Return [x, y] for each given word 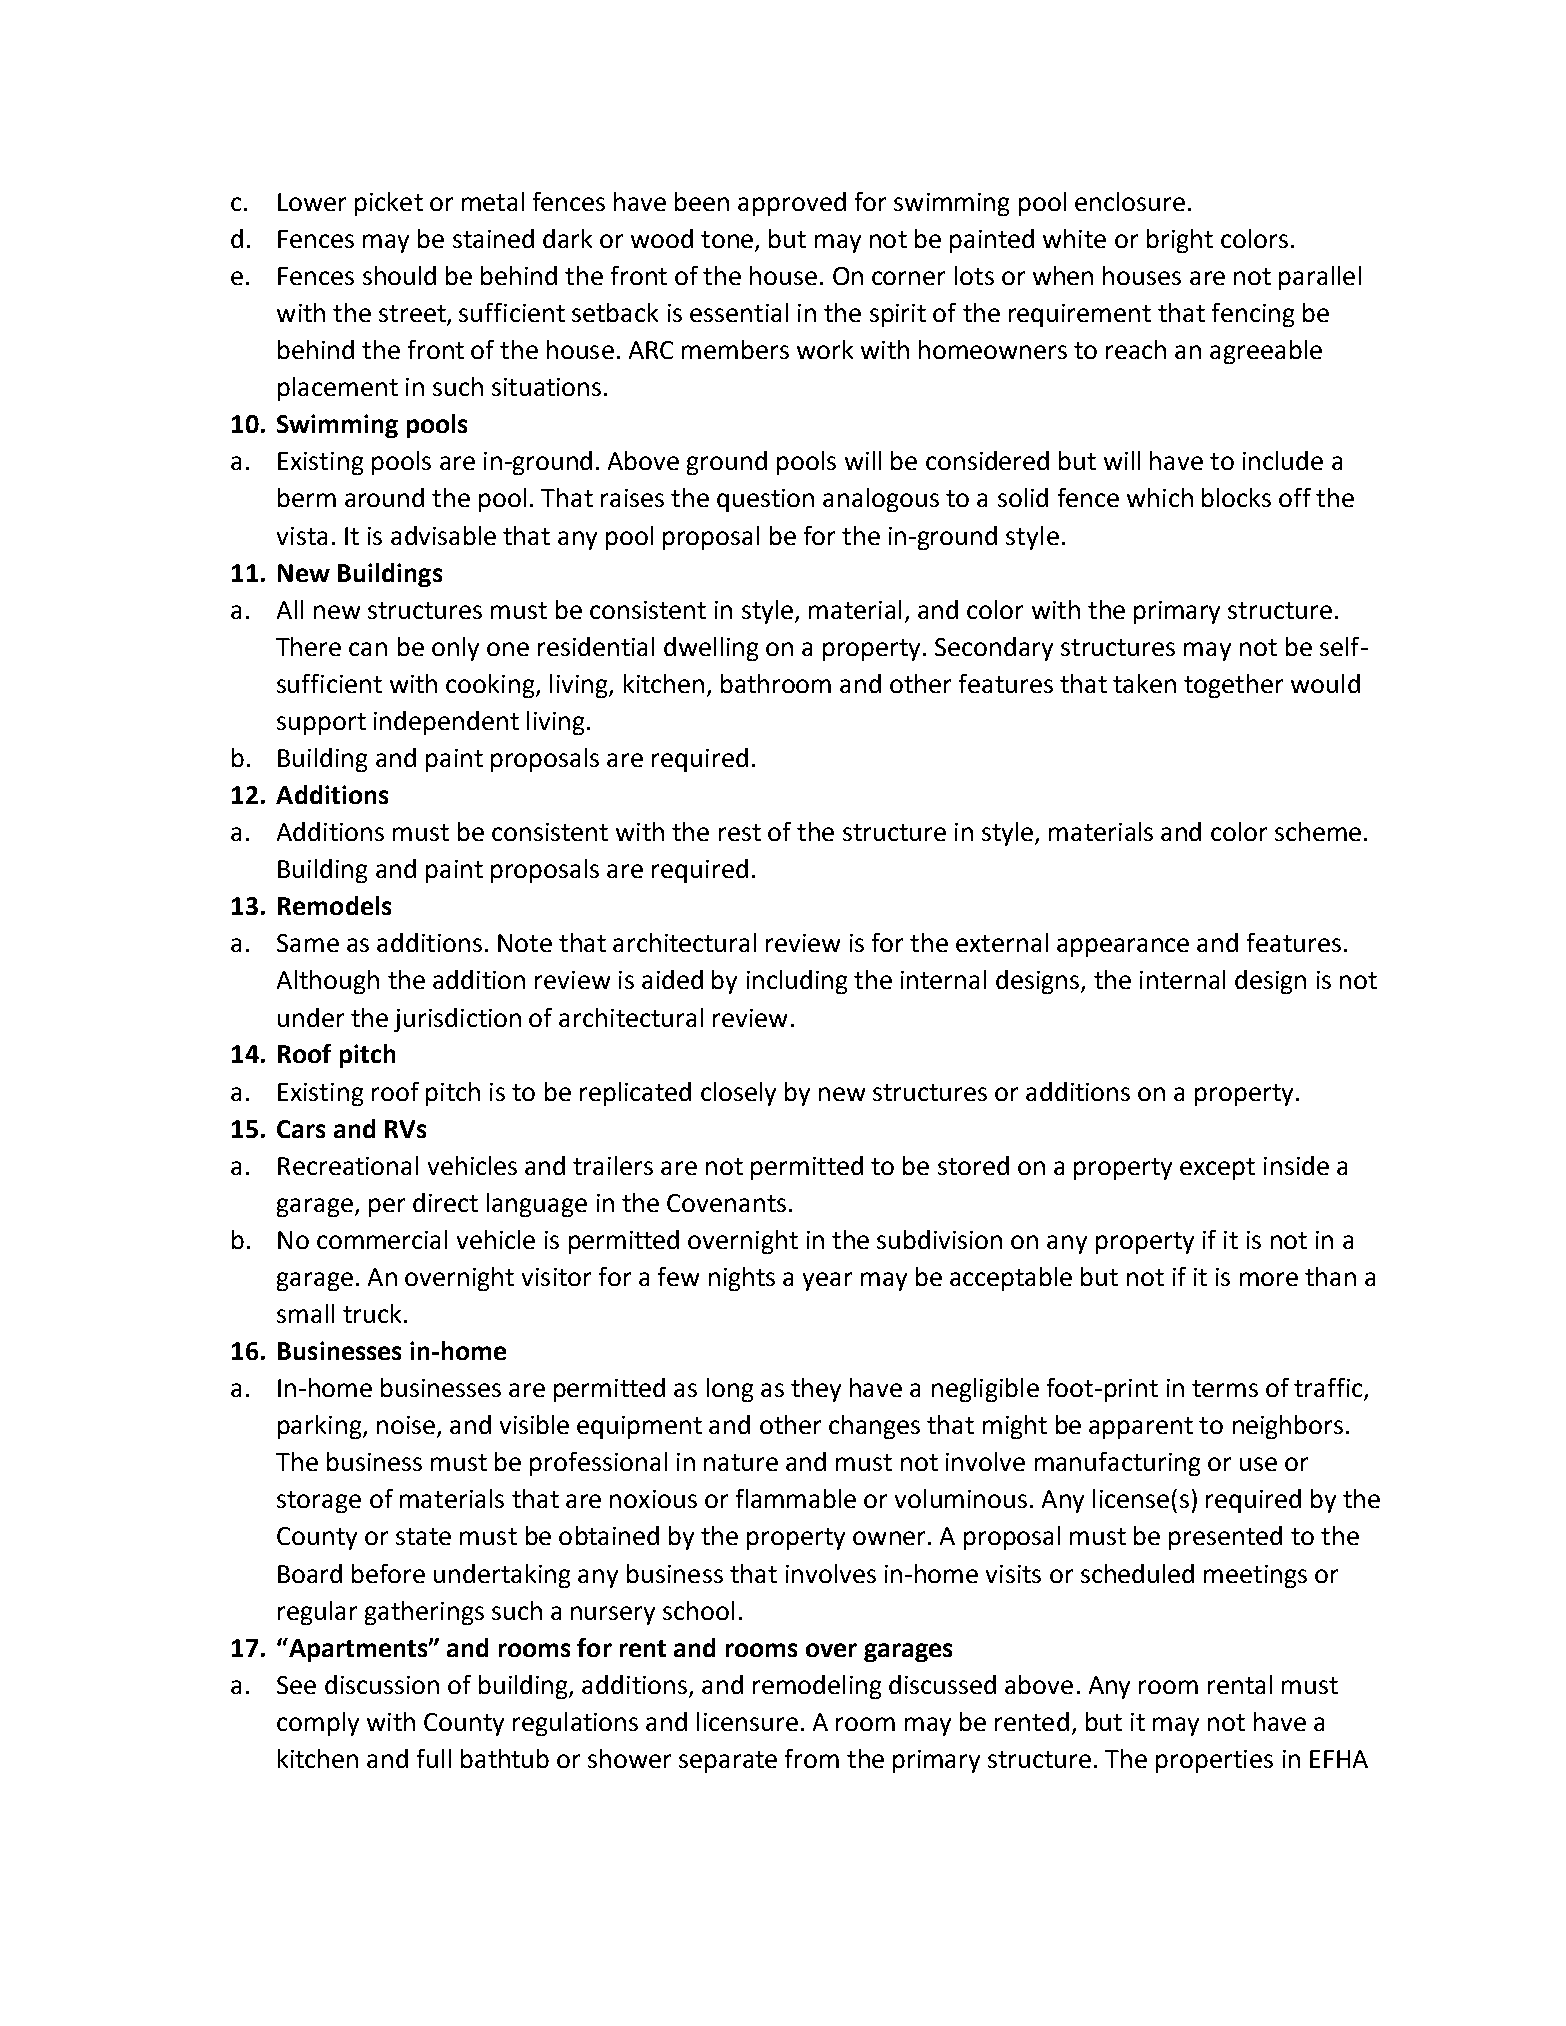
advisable [443, 535]
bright [1180, 241]
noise [407, 1426]
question [765, 500]
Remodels [334, 905]
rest [740, 832]
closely [738, 1094]
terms [1225, 1388]
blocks [1236, 497]
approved [792, 204]
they [816, 1390]
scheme [1318, 831]
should [399, 275]
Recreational [348, 1165]
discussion [382, 1684]
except [1217, 1169]
